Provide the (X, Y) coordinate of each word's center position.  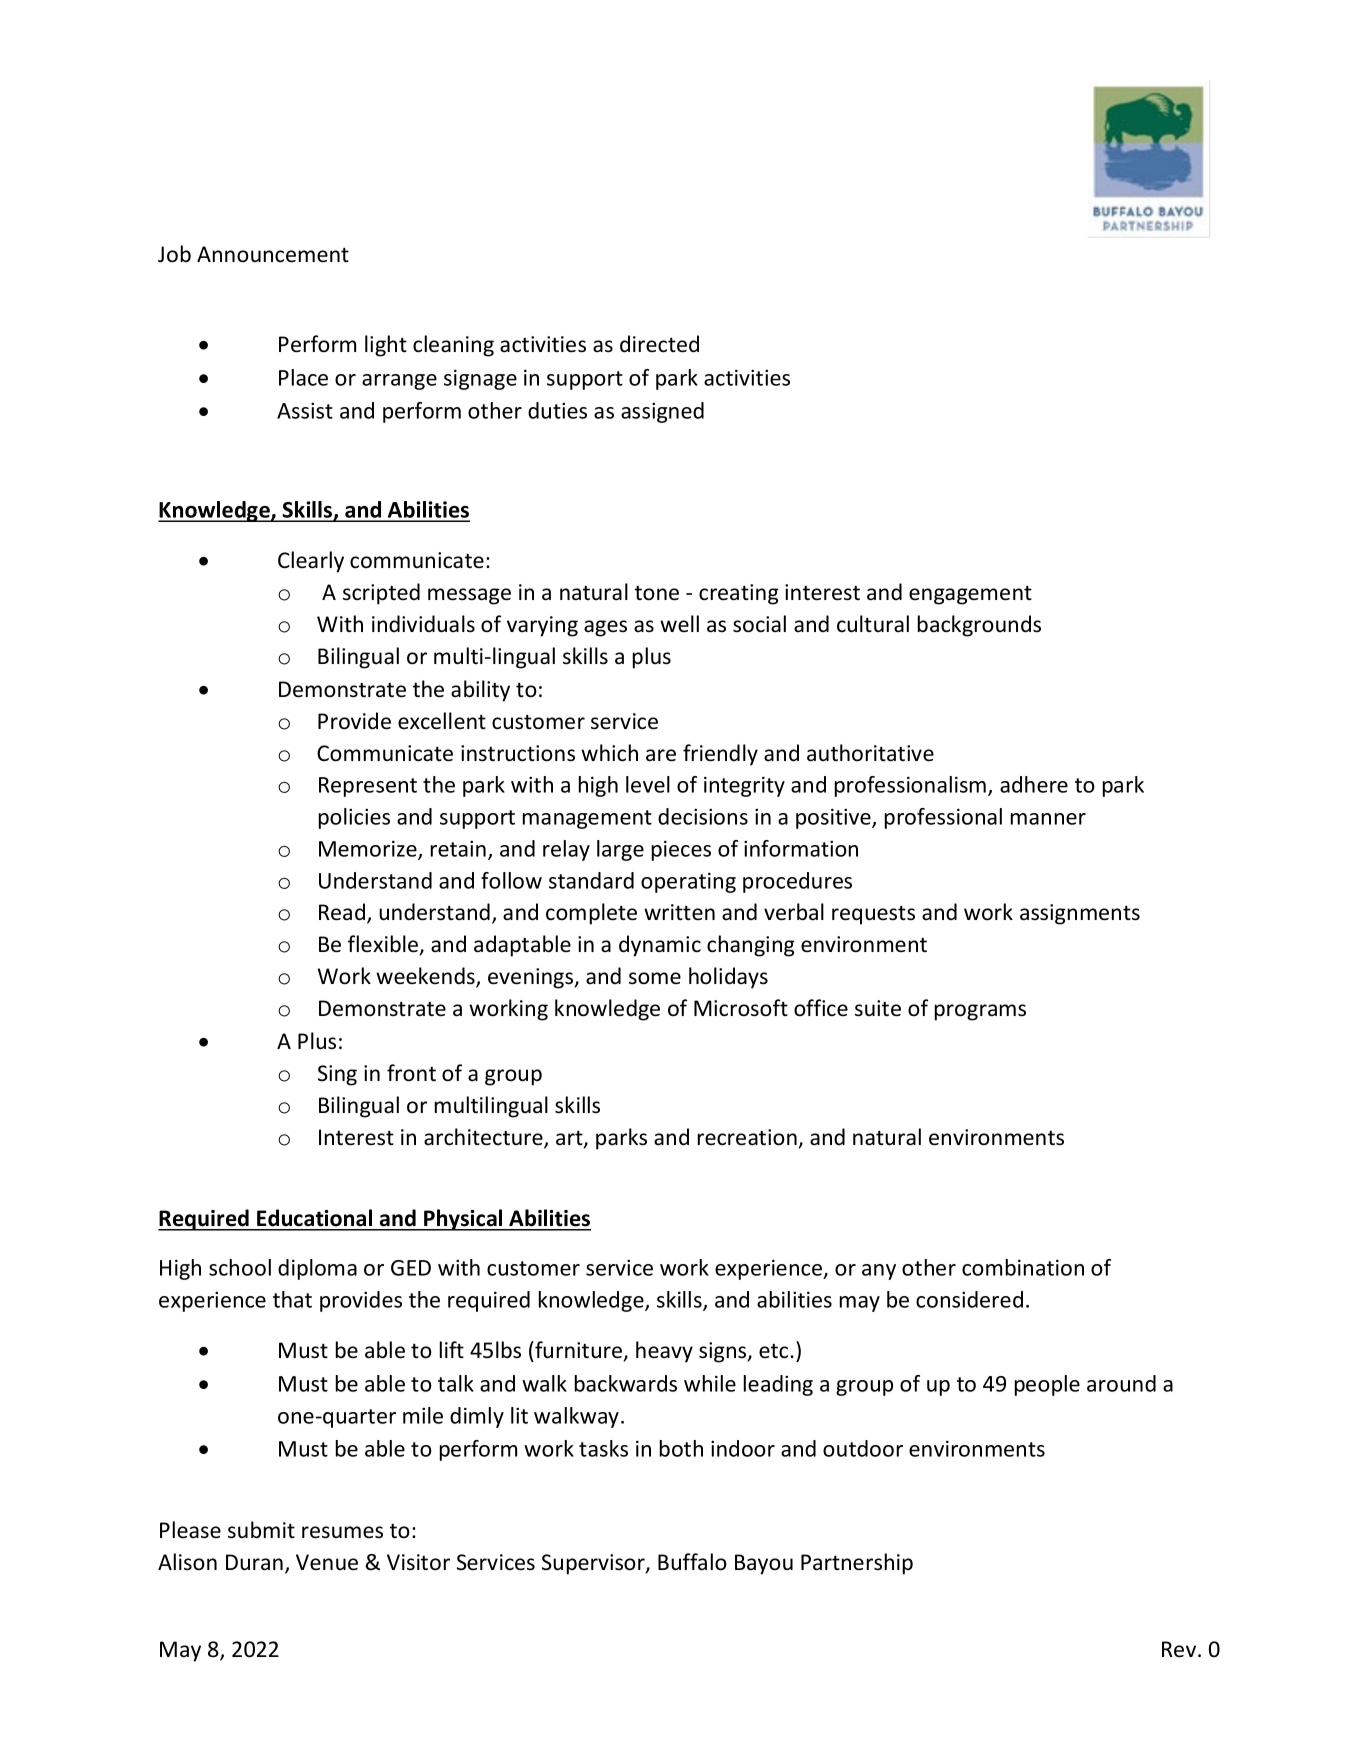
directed (659, 344)
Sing (337, 1075)
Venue (327, 1562)
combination (1023, 1267)
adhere (1034, 784)
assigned (662, 412)
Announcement (273, 254)
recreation (747, 1137)
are (661, 755)
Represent (368, 787)
